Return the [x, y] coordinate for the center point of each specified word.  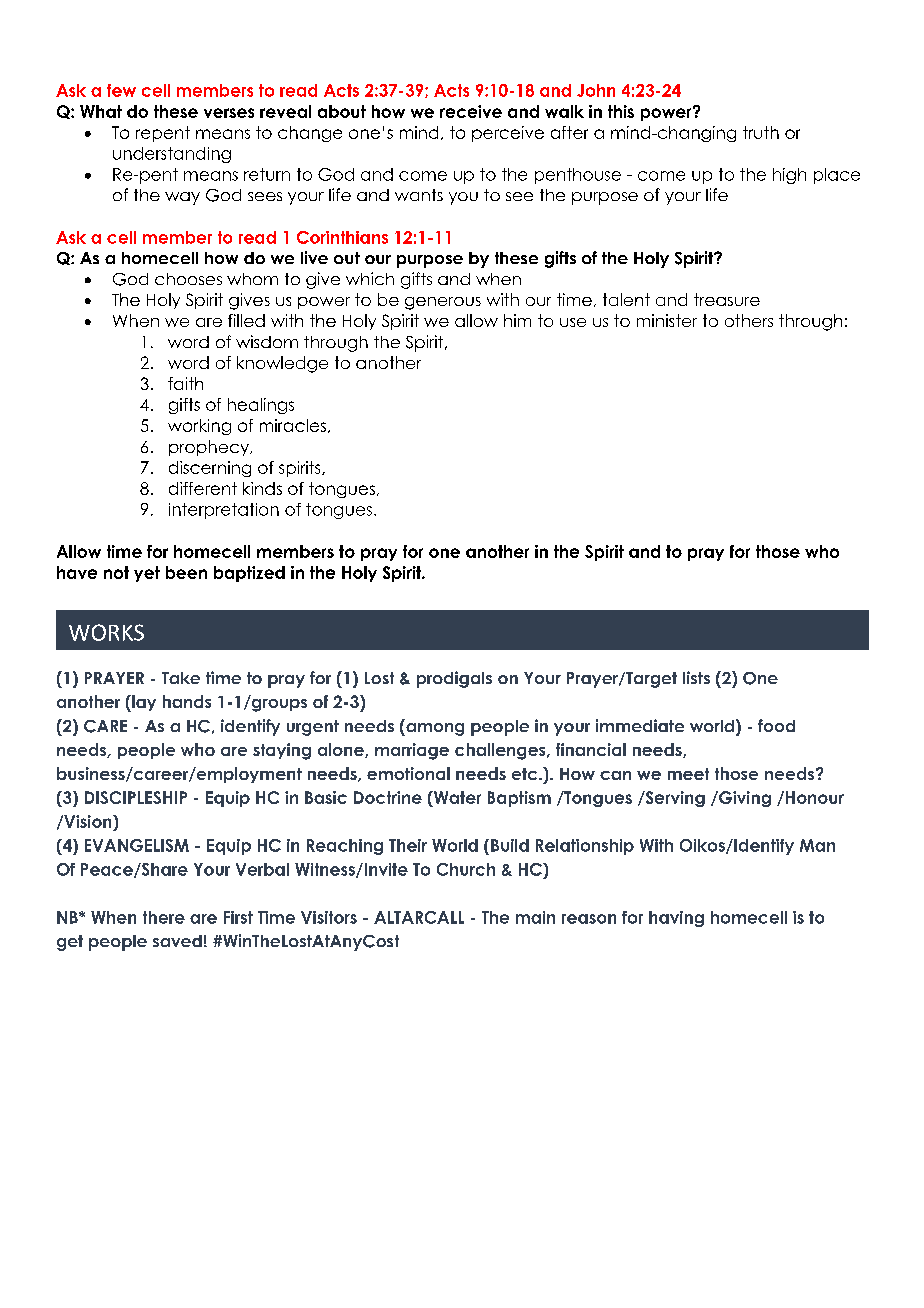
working [199, 427]
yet [147, 574]
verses [229, 113]
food [776, 725]
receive [471, 111]
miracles [293, 425]
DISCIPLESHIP [136, 797]
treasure [727, 299]
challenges [501, 751]
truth [761, 132]
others [749, 320]
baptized [249, 574]
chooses [188, 279]
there [164, 917]
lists [696, 677]
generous [443, 303]
